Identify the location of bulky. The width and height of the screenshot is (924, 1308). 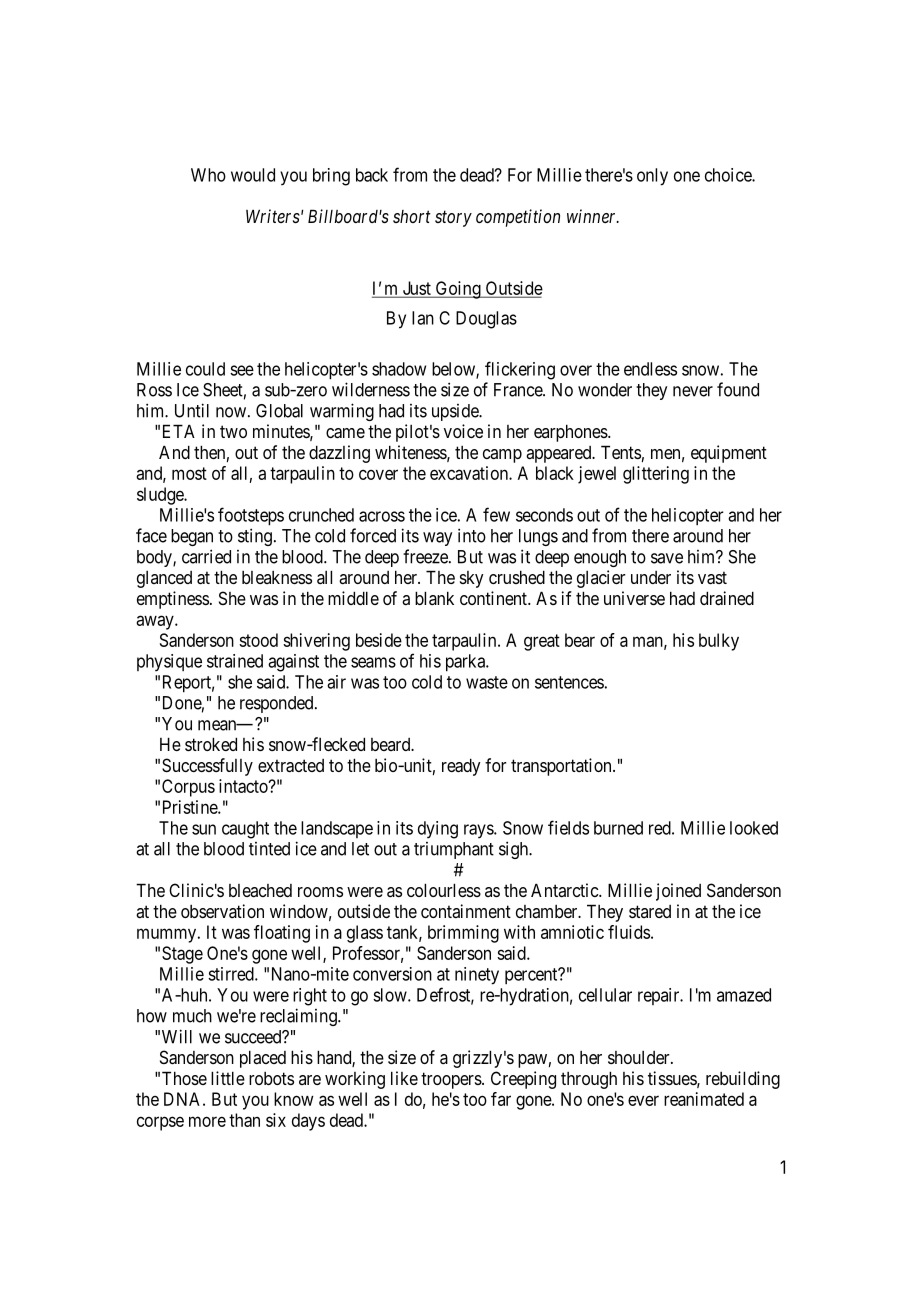
(719, 642).
